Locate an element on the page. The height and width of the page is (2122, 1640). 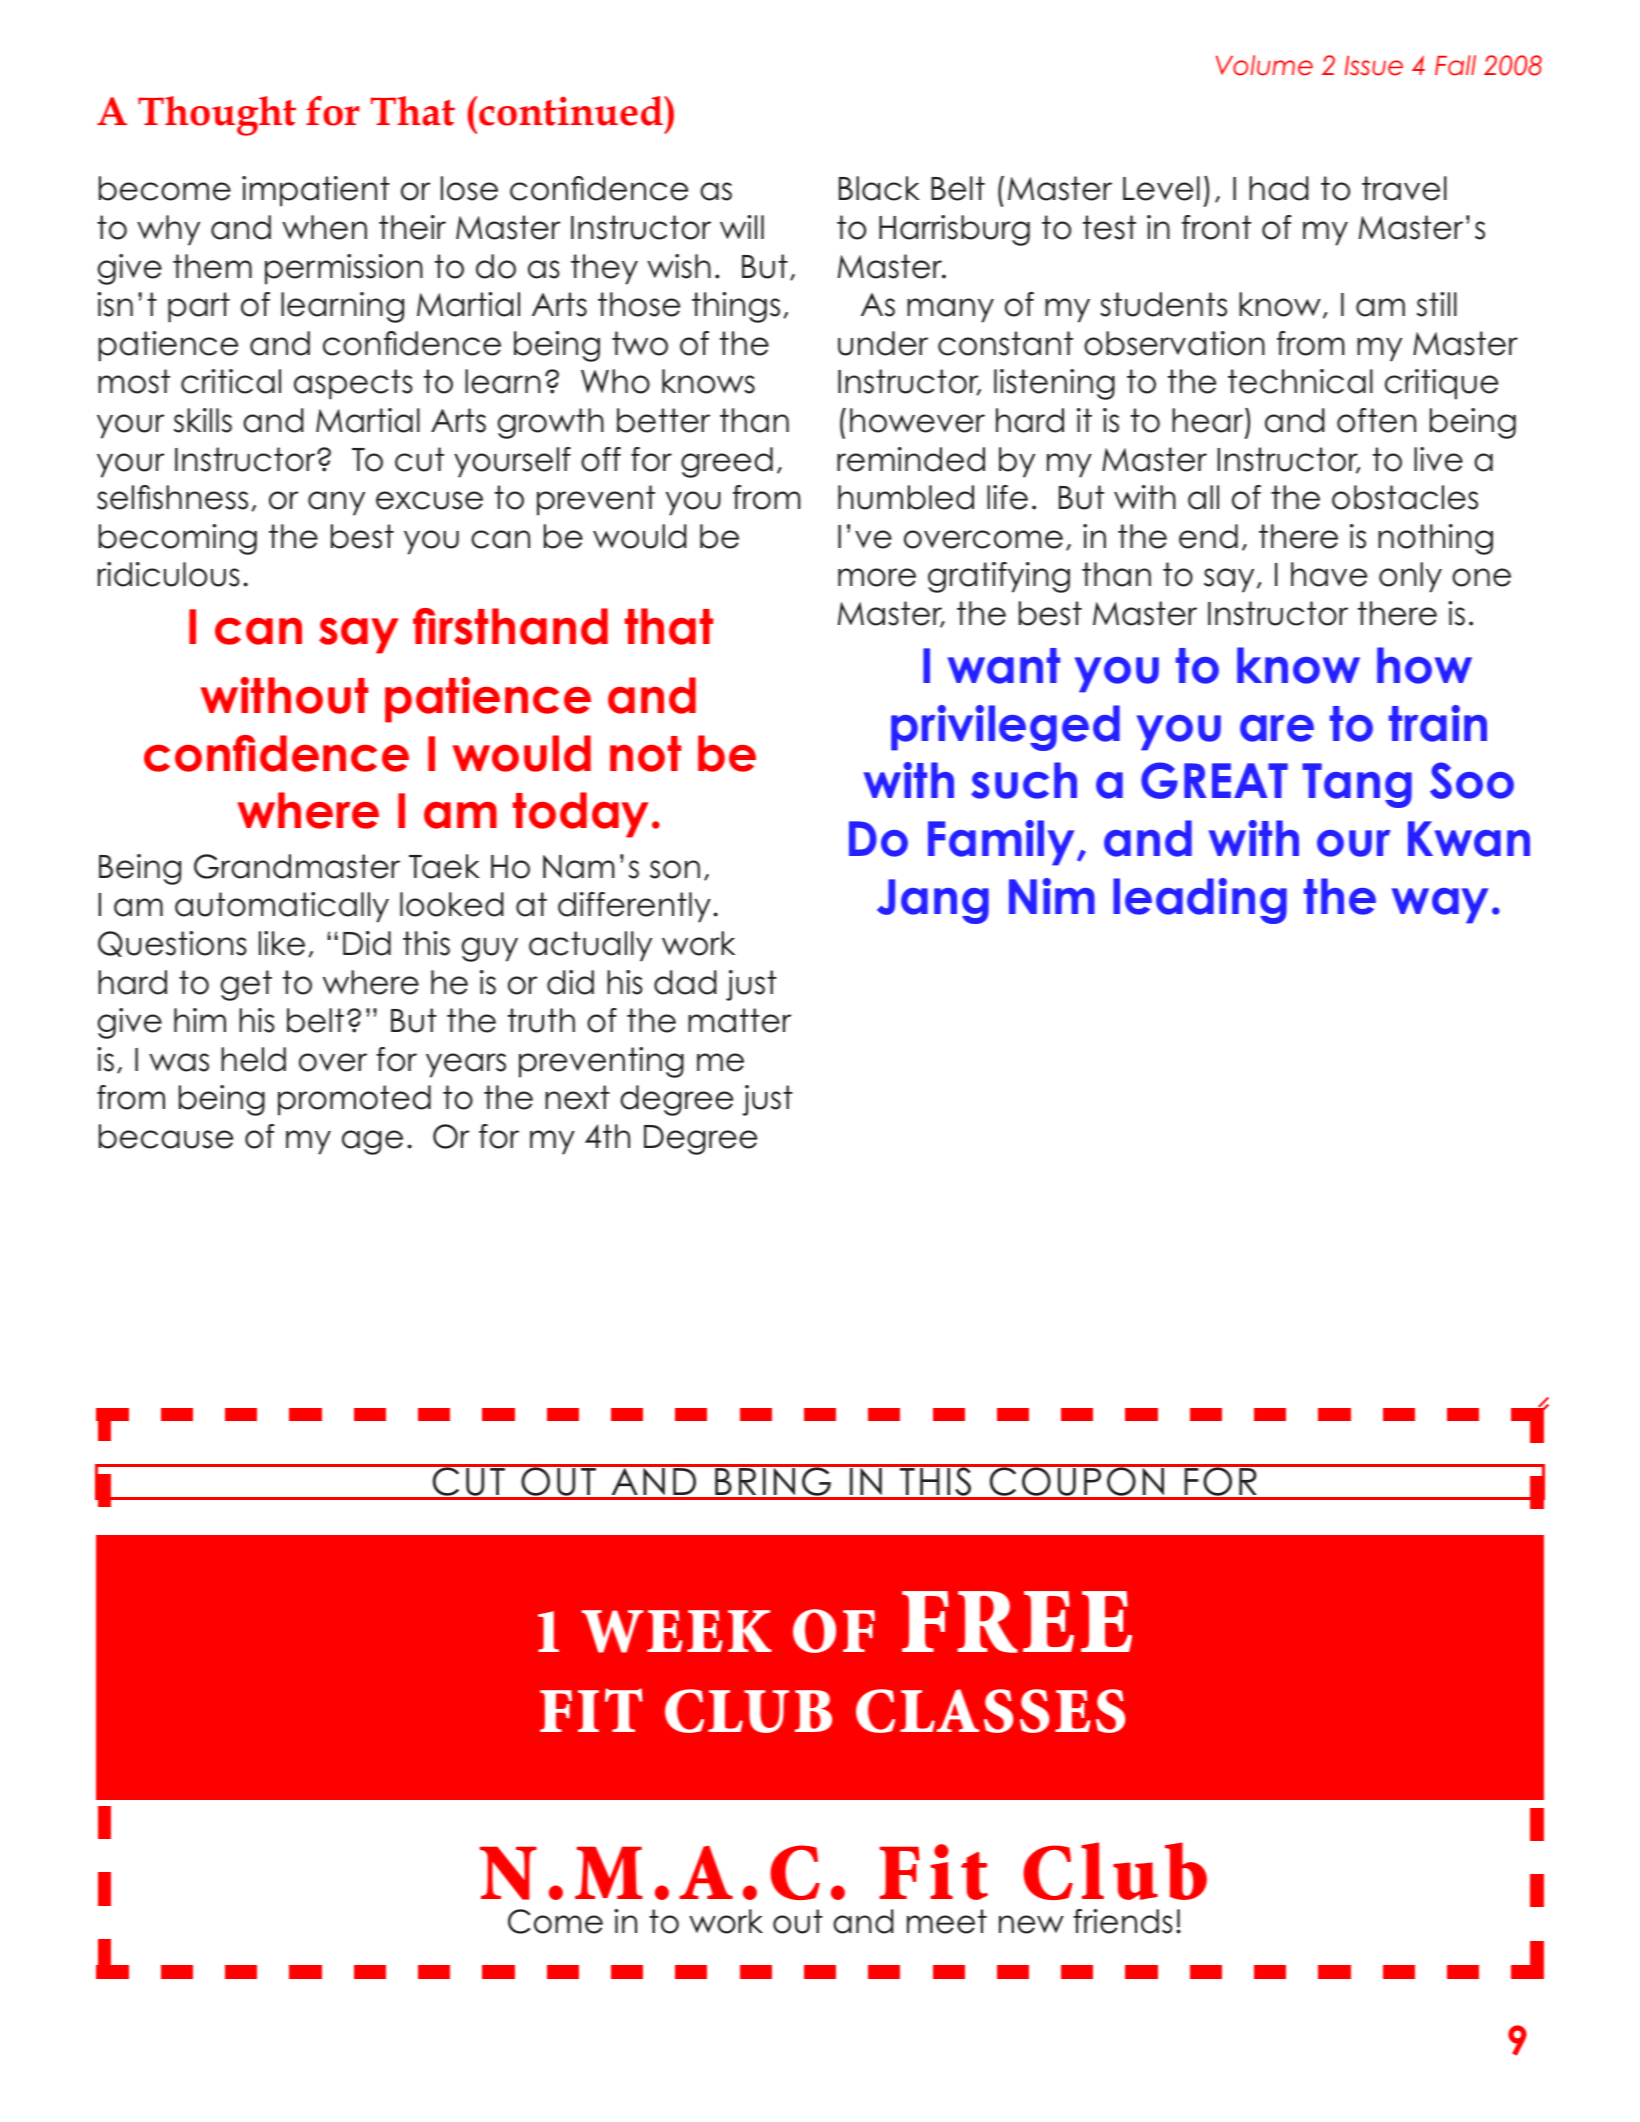
more is located at coordinates (877, 577).
